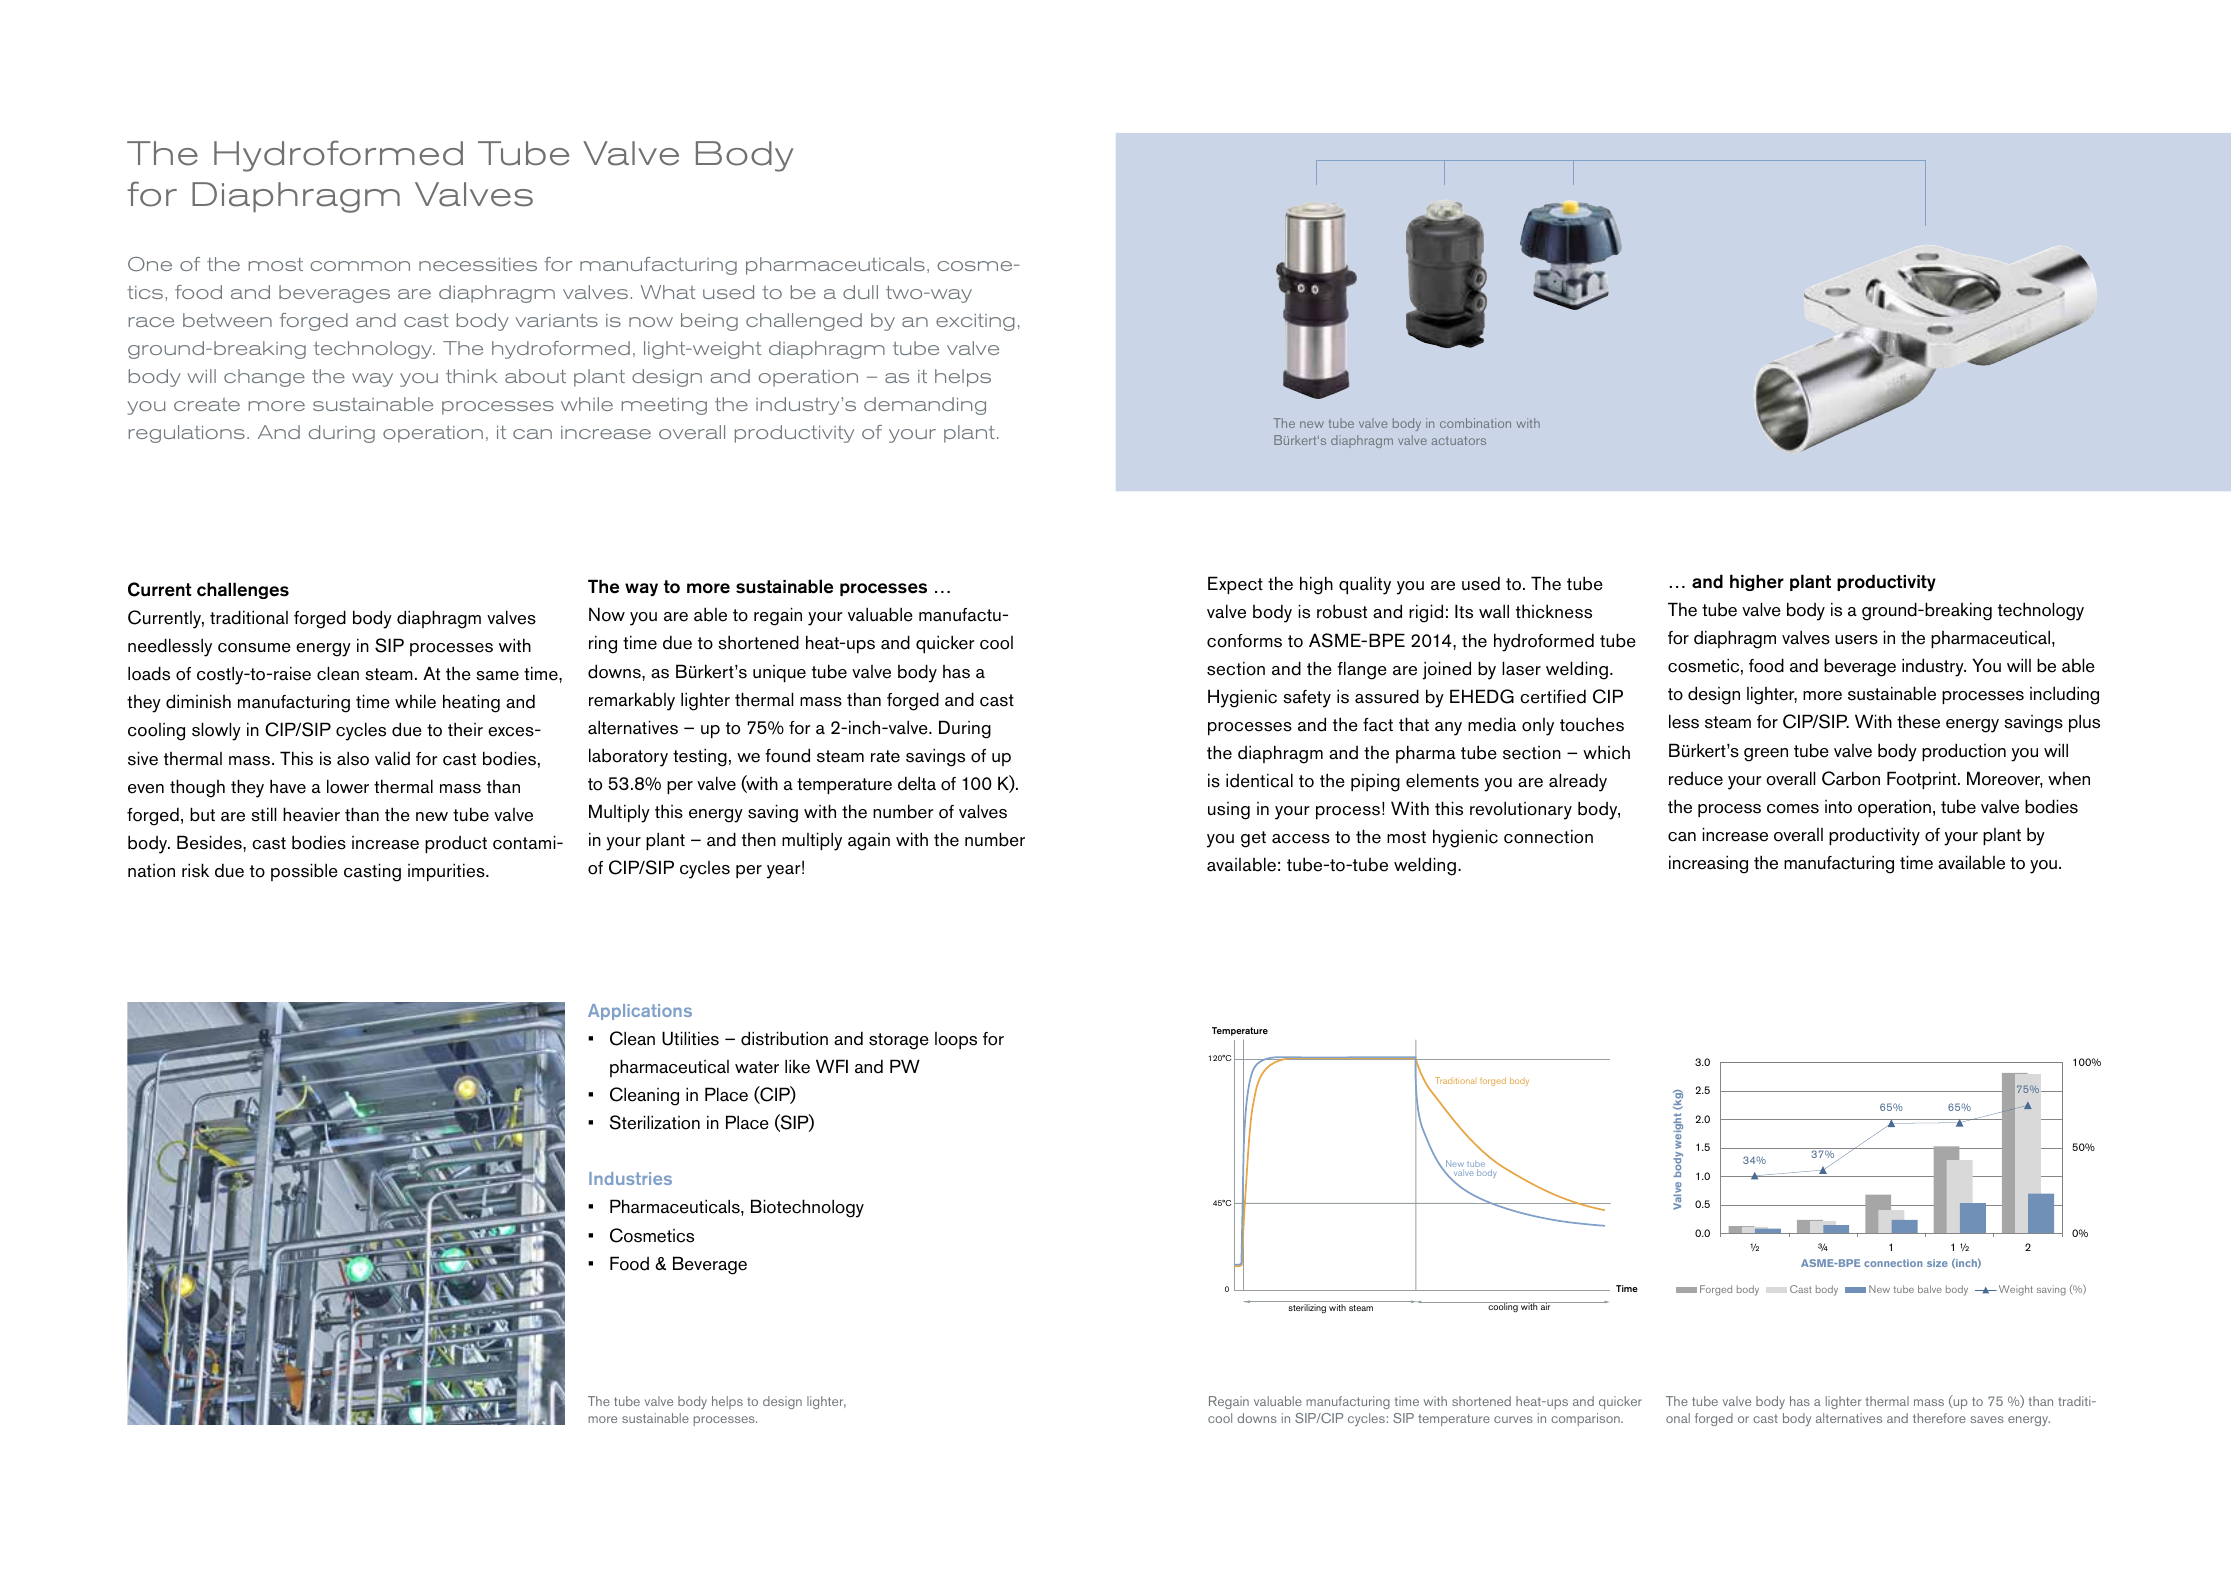  I want to click on get, so click(1253, 839).
